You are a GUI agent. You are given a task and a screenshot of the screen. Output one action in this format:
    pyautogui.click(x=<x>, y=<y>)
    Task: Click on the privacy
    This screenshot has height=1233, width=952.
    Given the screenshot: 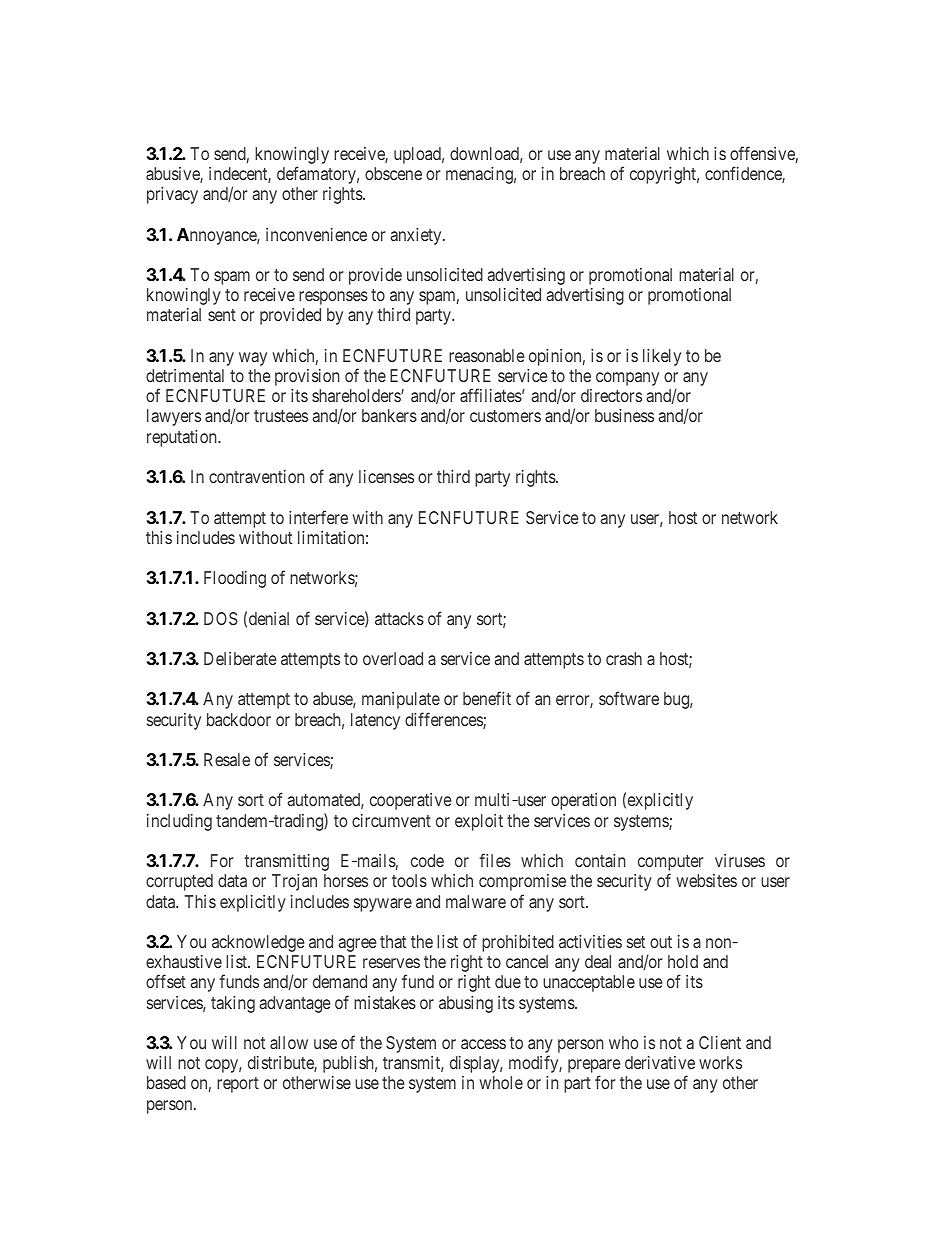 What is the action you would take?
    pyautogui.click(x=172, y=195)
